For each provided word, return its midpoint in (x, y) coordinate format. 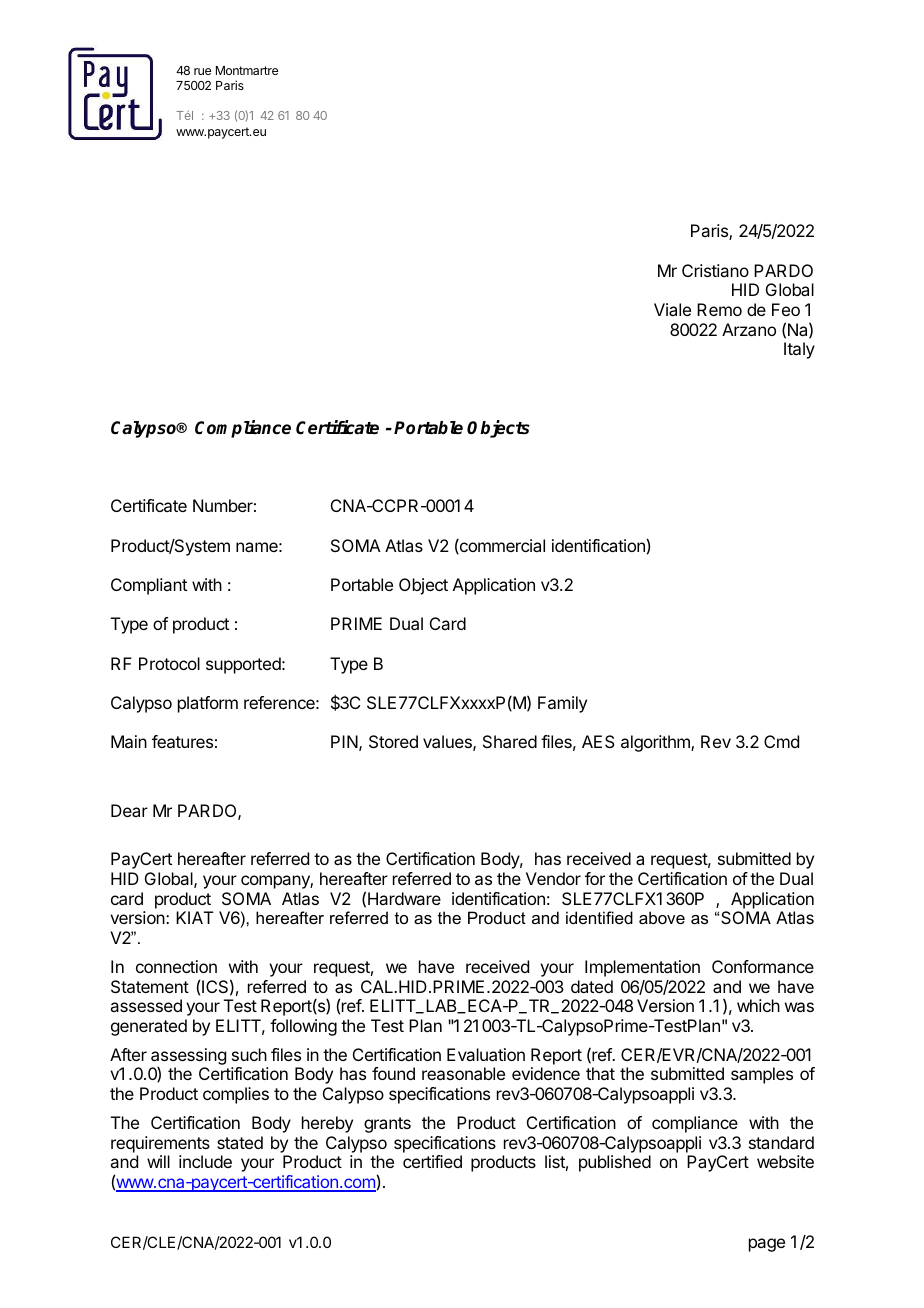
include (205, 1161)
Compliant (149, 586)
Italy (799, 350)
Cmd (781, 741)
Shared (510, 741)
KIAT (195, 917)
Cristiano (715, 270)
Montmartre (247, 70)
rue (202, 71)
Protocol (169, 663)
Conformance (763, 966)
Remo (719, 309)
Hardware (404, 898)
